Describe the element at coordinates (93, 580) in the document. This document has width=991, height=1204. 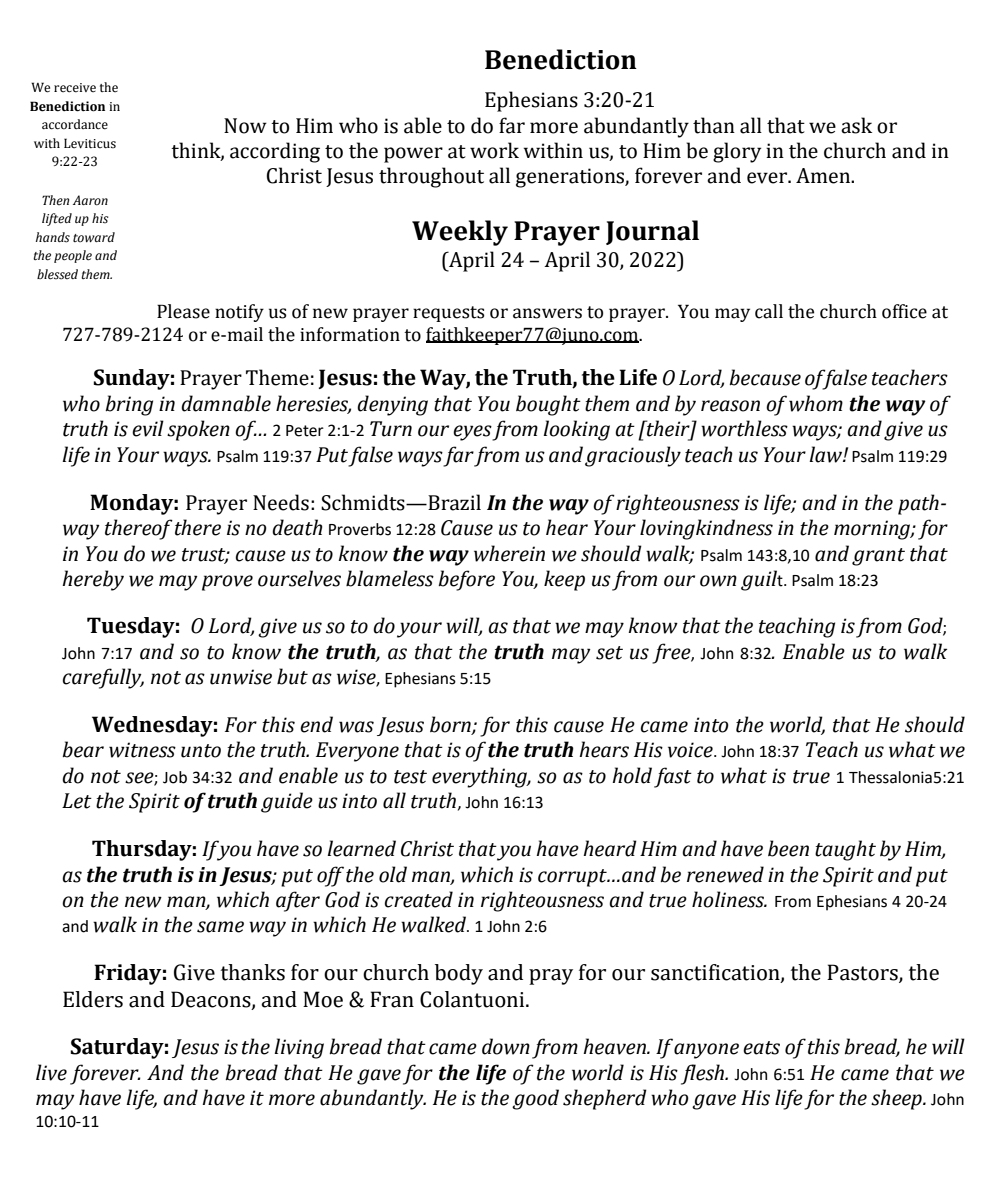
I see `hereby` at that location.
